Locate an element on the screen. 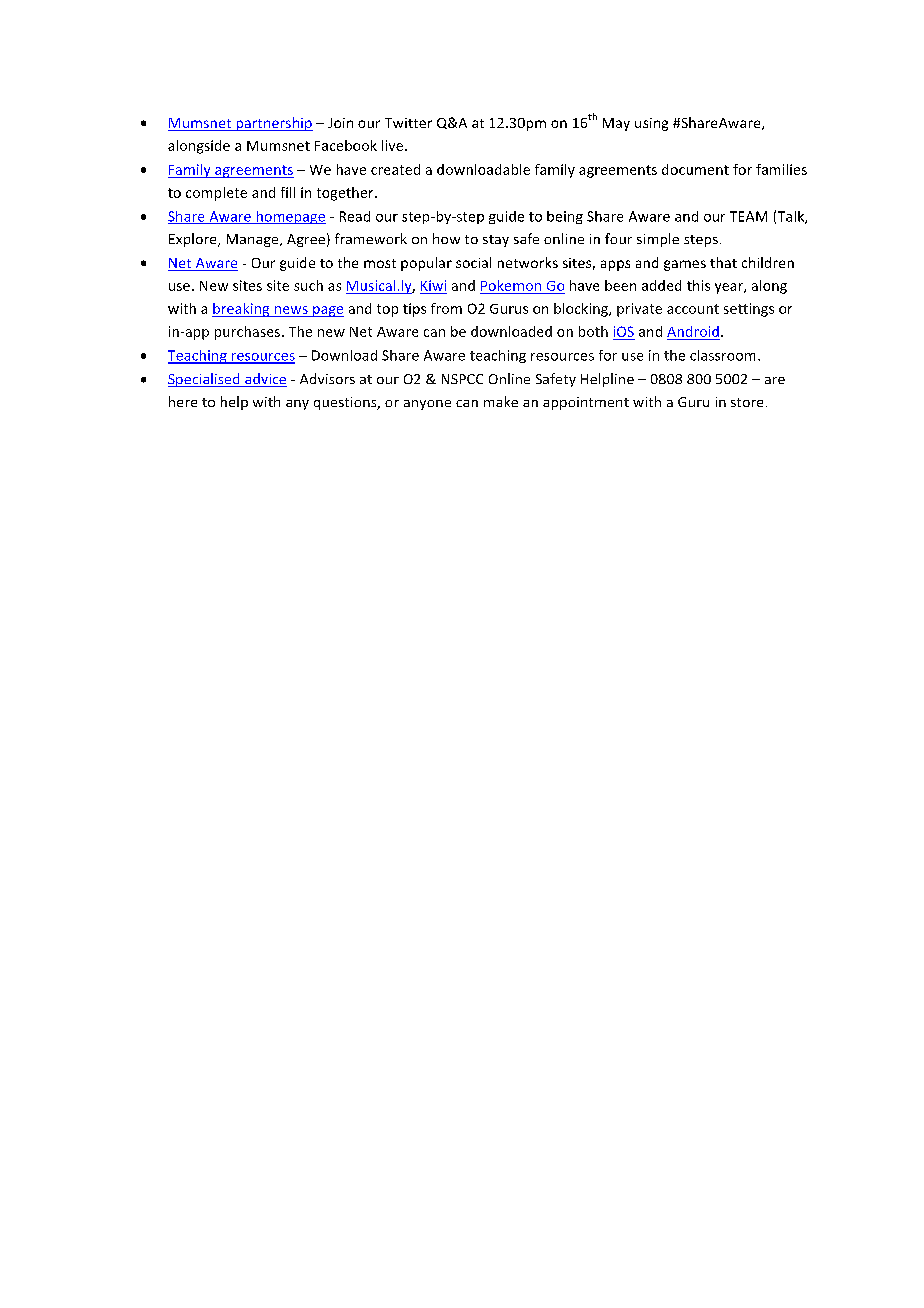 This screenshot has width=924, height=1308. Manage is located at coordinates (254, 240).
